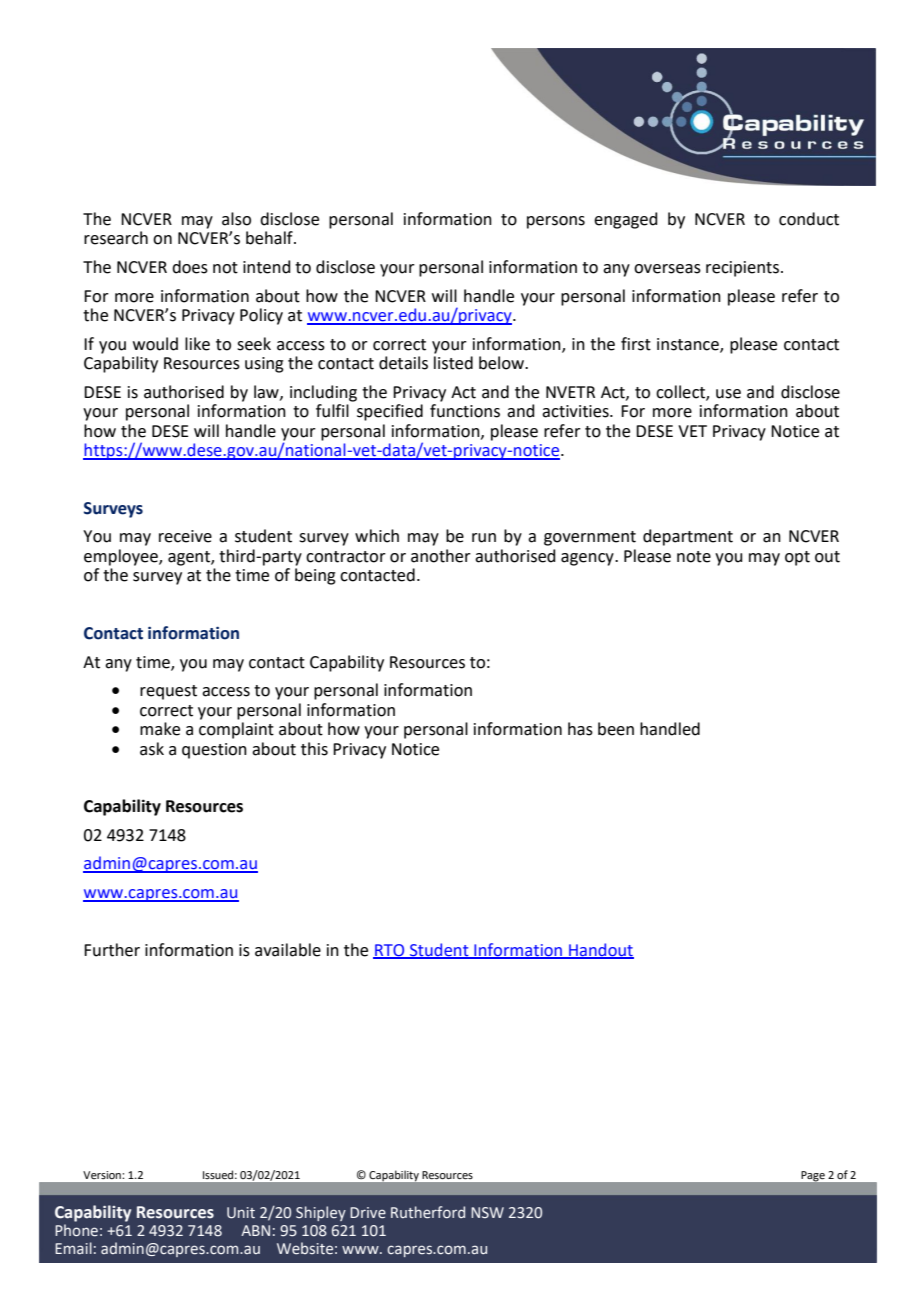  I want to click on recipients, so click(742, 269).
